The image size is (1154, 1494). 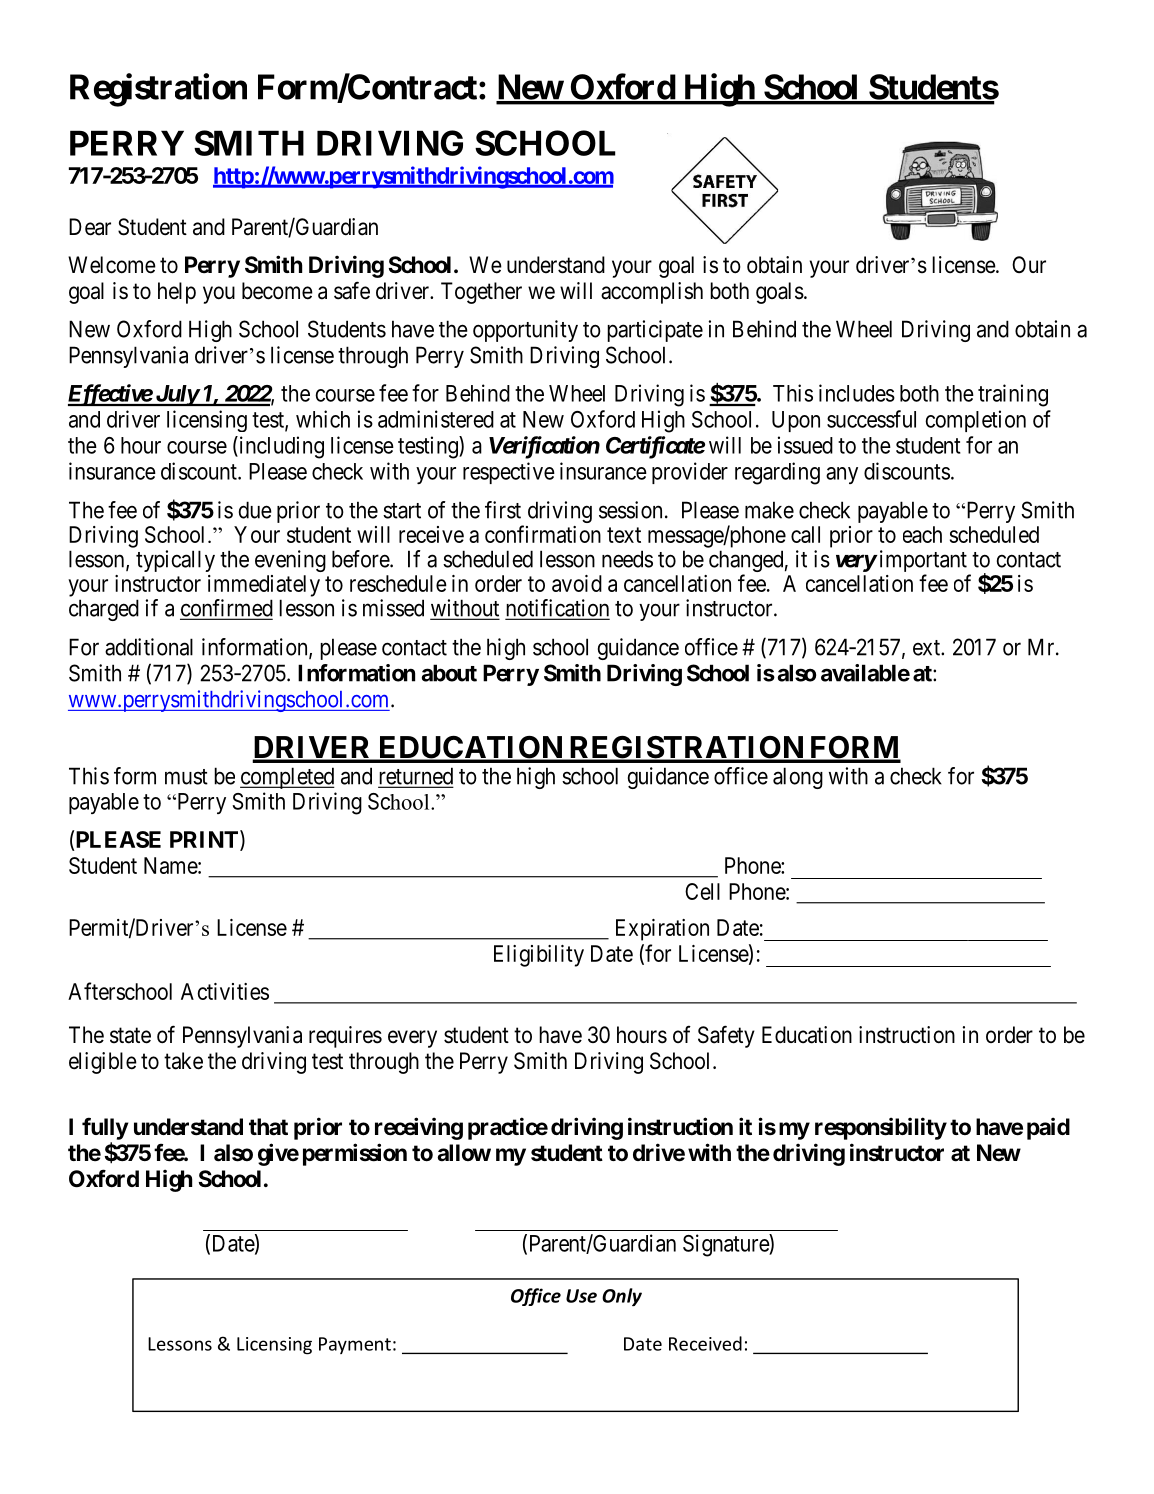 What do you see at coordinates (355, 1345) in the screenshot?
I see `Payment` at bounding box center [355, 1345].
